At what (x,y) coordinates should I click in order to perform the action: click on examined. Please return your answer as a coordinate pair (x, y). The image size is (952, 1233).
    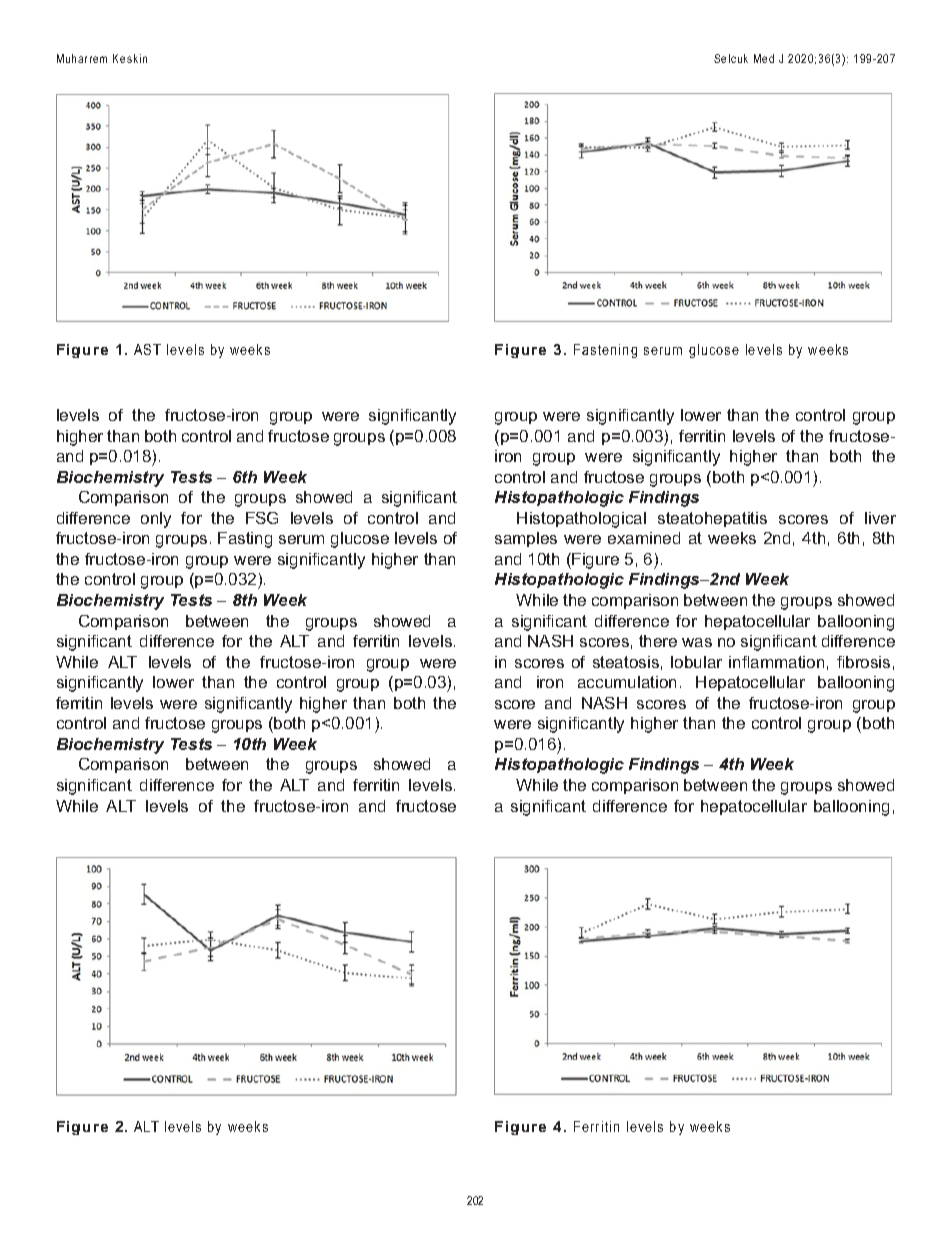
    Looking at the image, I should click on (644, 538).
